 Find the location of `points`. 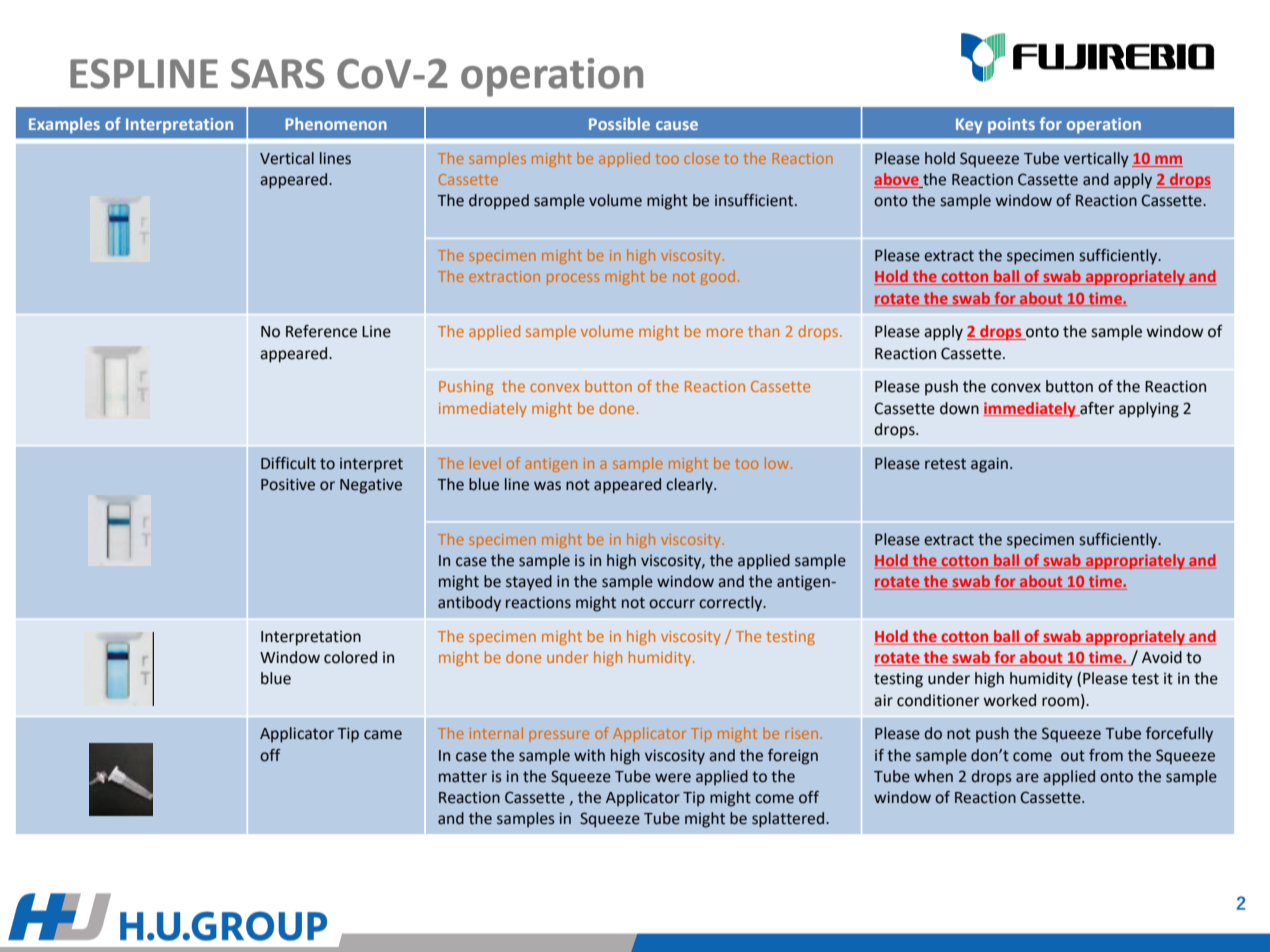

points is located at coordinates (1011, 126).
